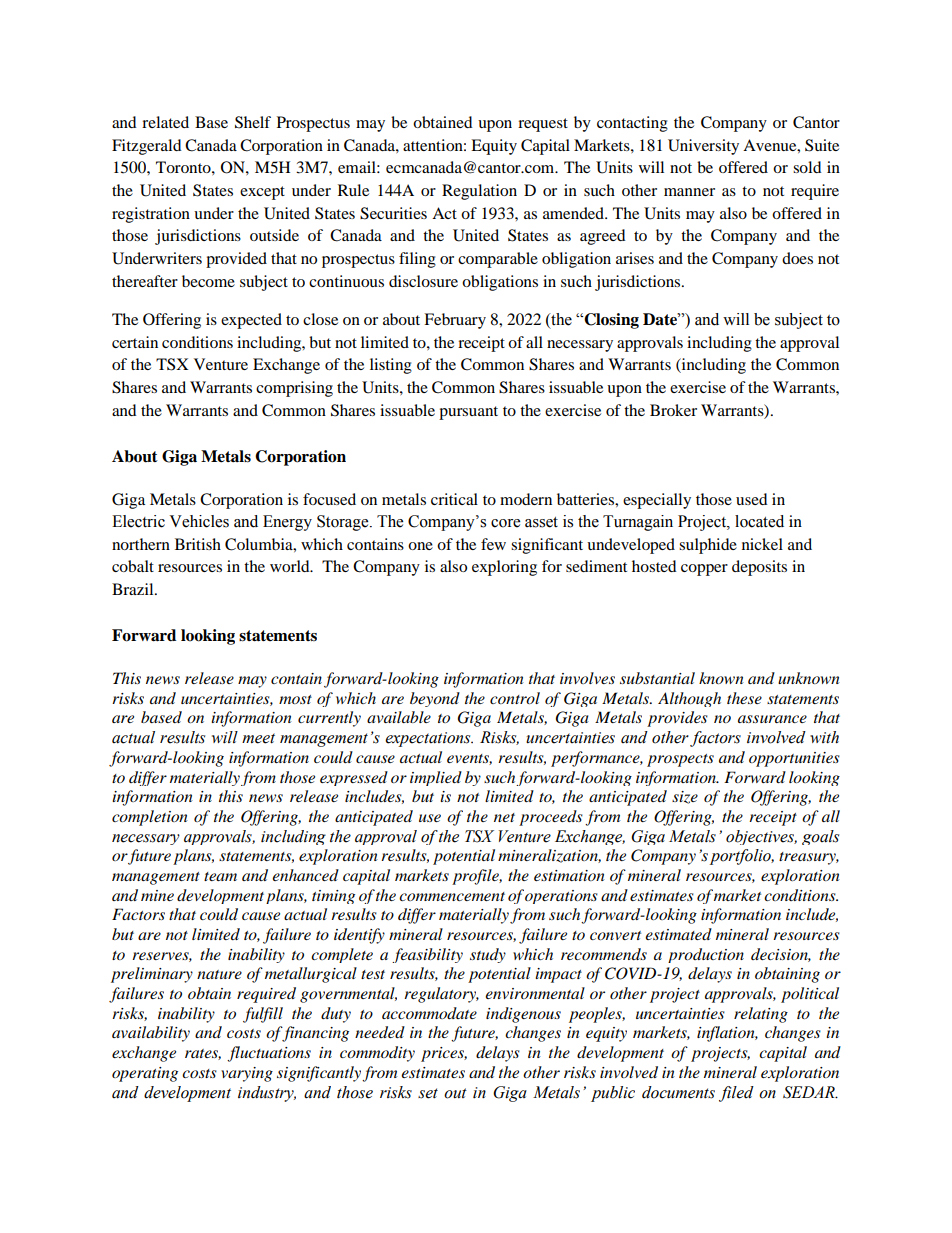  Describe the element at coordinates (703, 147) in the document. I see `University` at that location.
